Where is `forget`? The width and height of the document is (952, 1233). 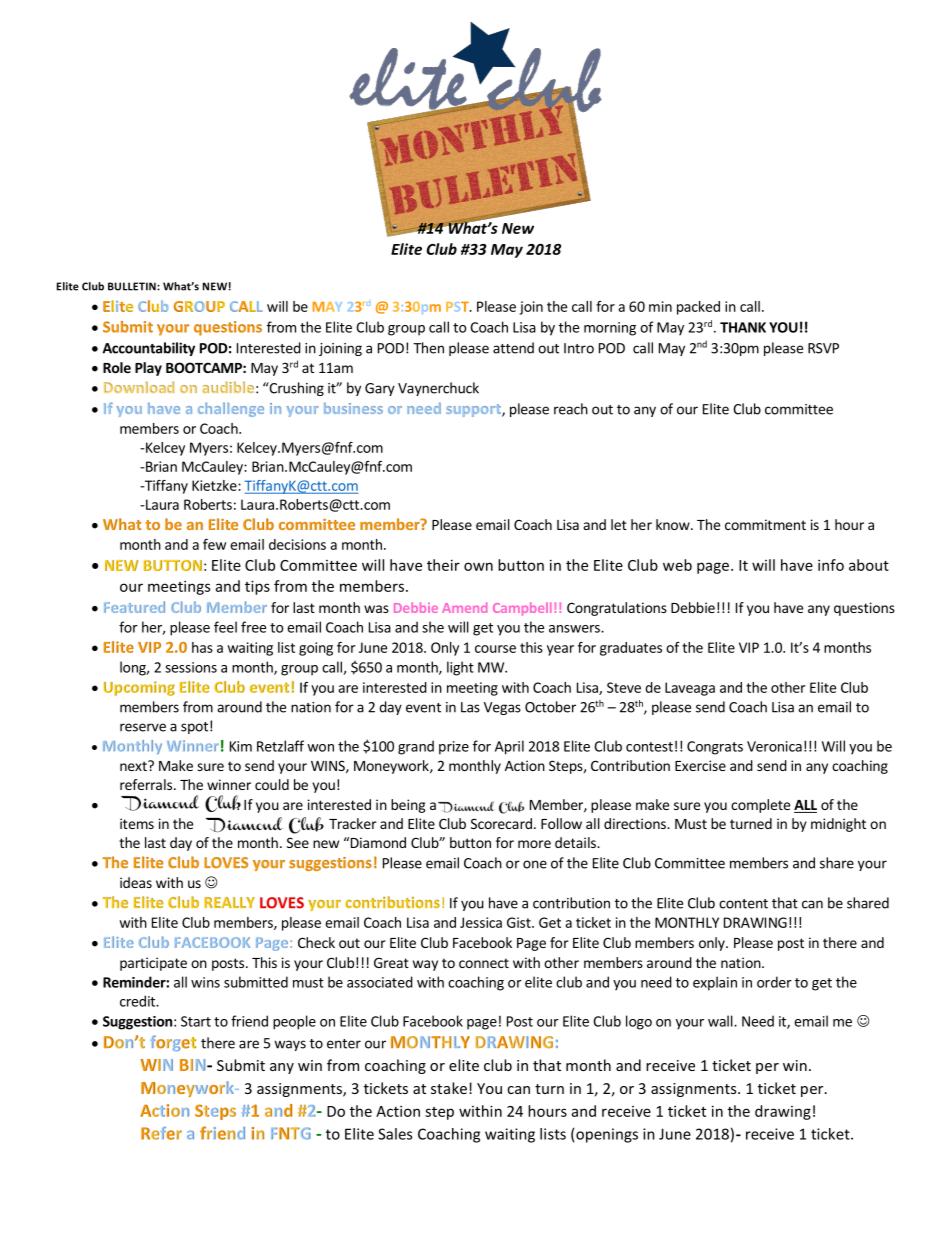
forget is located at coordinates (173, 1043).
